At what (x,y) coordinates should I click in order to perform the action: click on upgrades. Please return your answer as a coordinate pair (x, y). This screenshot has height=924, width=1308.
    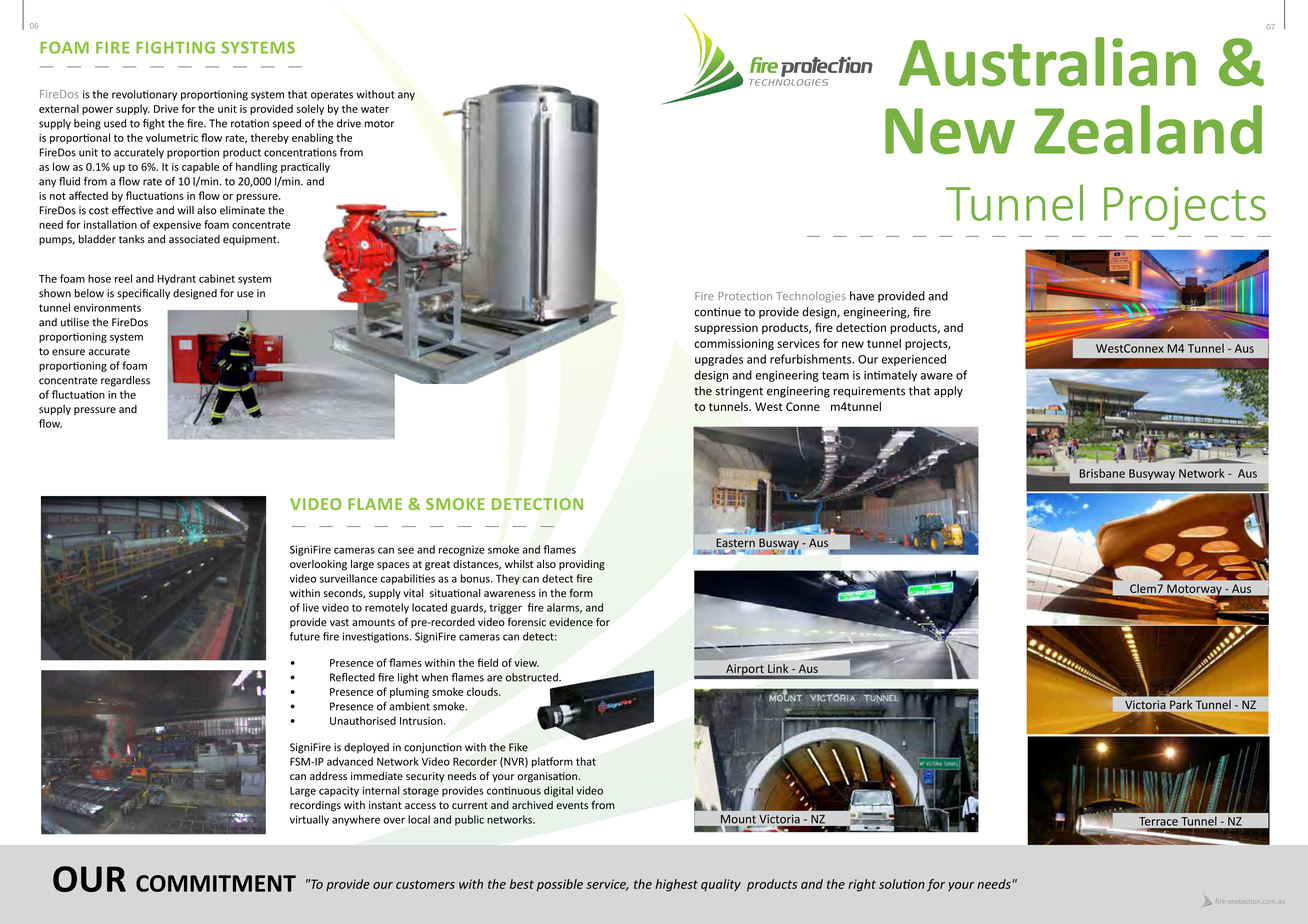
    Looking at the image, I should click on (719, 360).
